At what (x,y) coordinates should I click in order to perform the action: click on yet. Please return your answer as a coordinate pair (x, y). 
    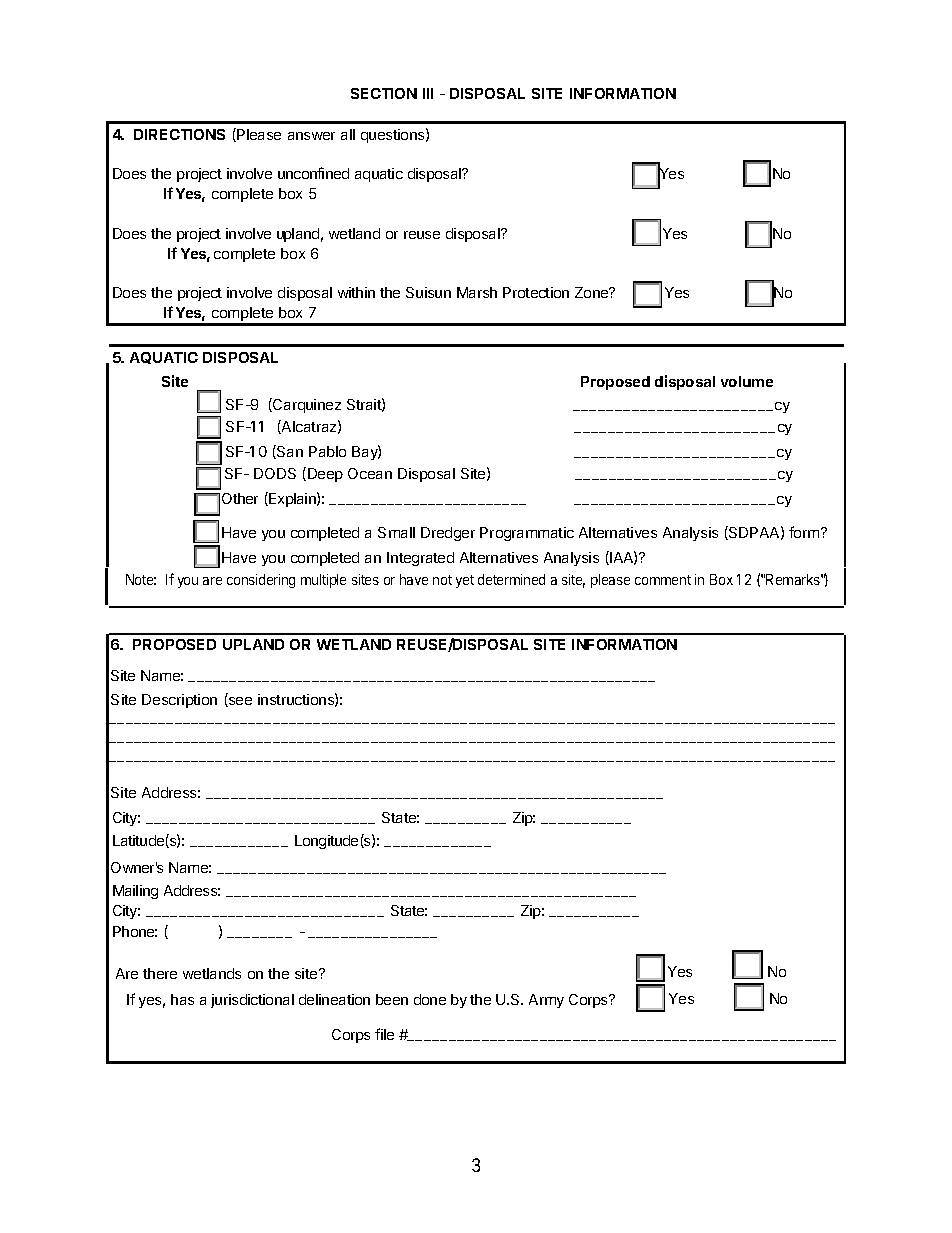
    Looking at the image, I should click on (465, 581).
